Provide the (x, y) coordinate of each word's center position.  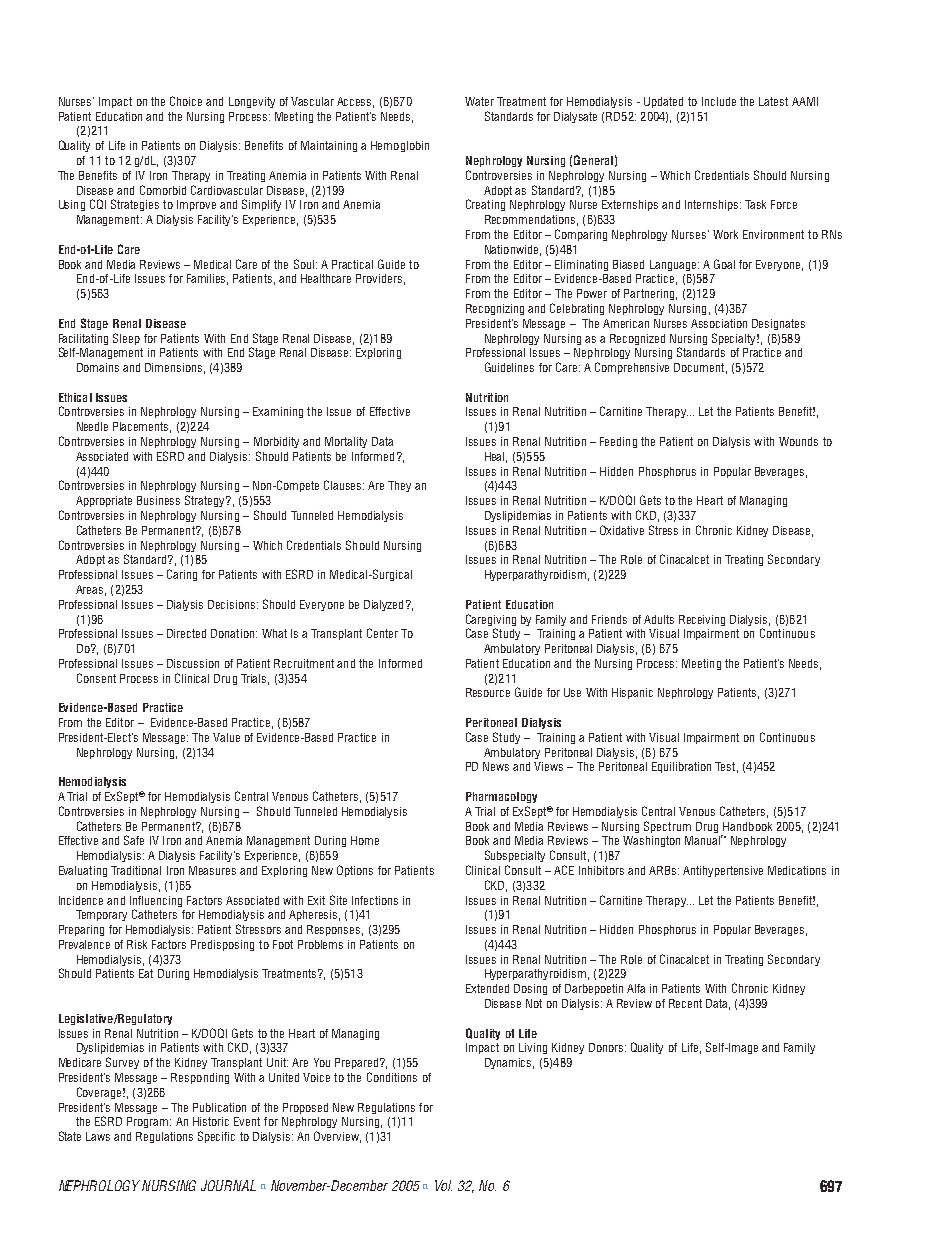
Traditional (136, 870)
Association (719, 323)
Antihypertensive (723, 871)
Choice (186, 101)
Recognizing (495, 309)
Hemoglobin (400, 146)
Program (149, 1122)
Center (382, 633)
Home (365, 840)
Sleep (126, 339)
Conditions (392, 1077)
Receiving (702, 620)
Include (719, 101)
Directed (186, 633)
